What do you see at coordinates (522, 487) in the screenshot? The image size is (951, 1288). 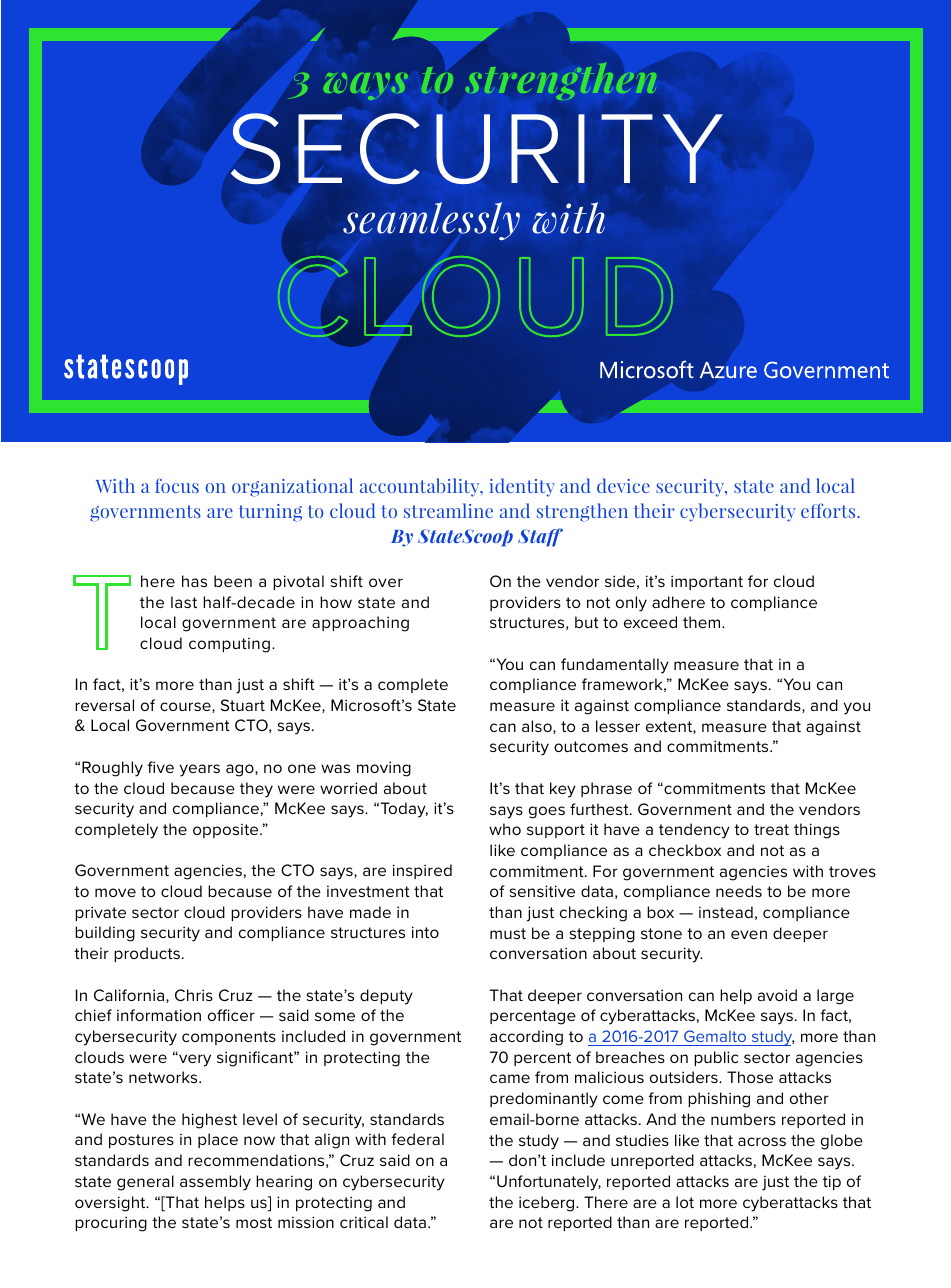 I see `identity` at bounding box center [522, 487].
